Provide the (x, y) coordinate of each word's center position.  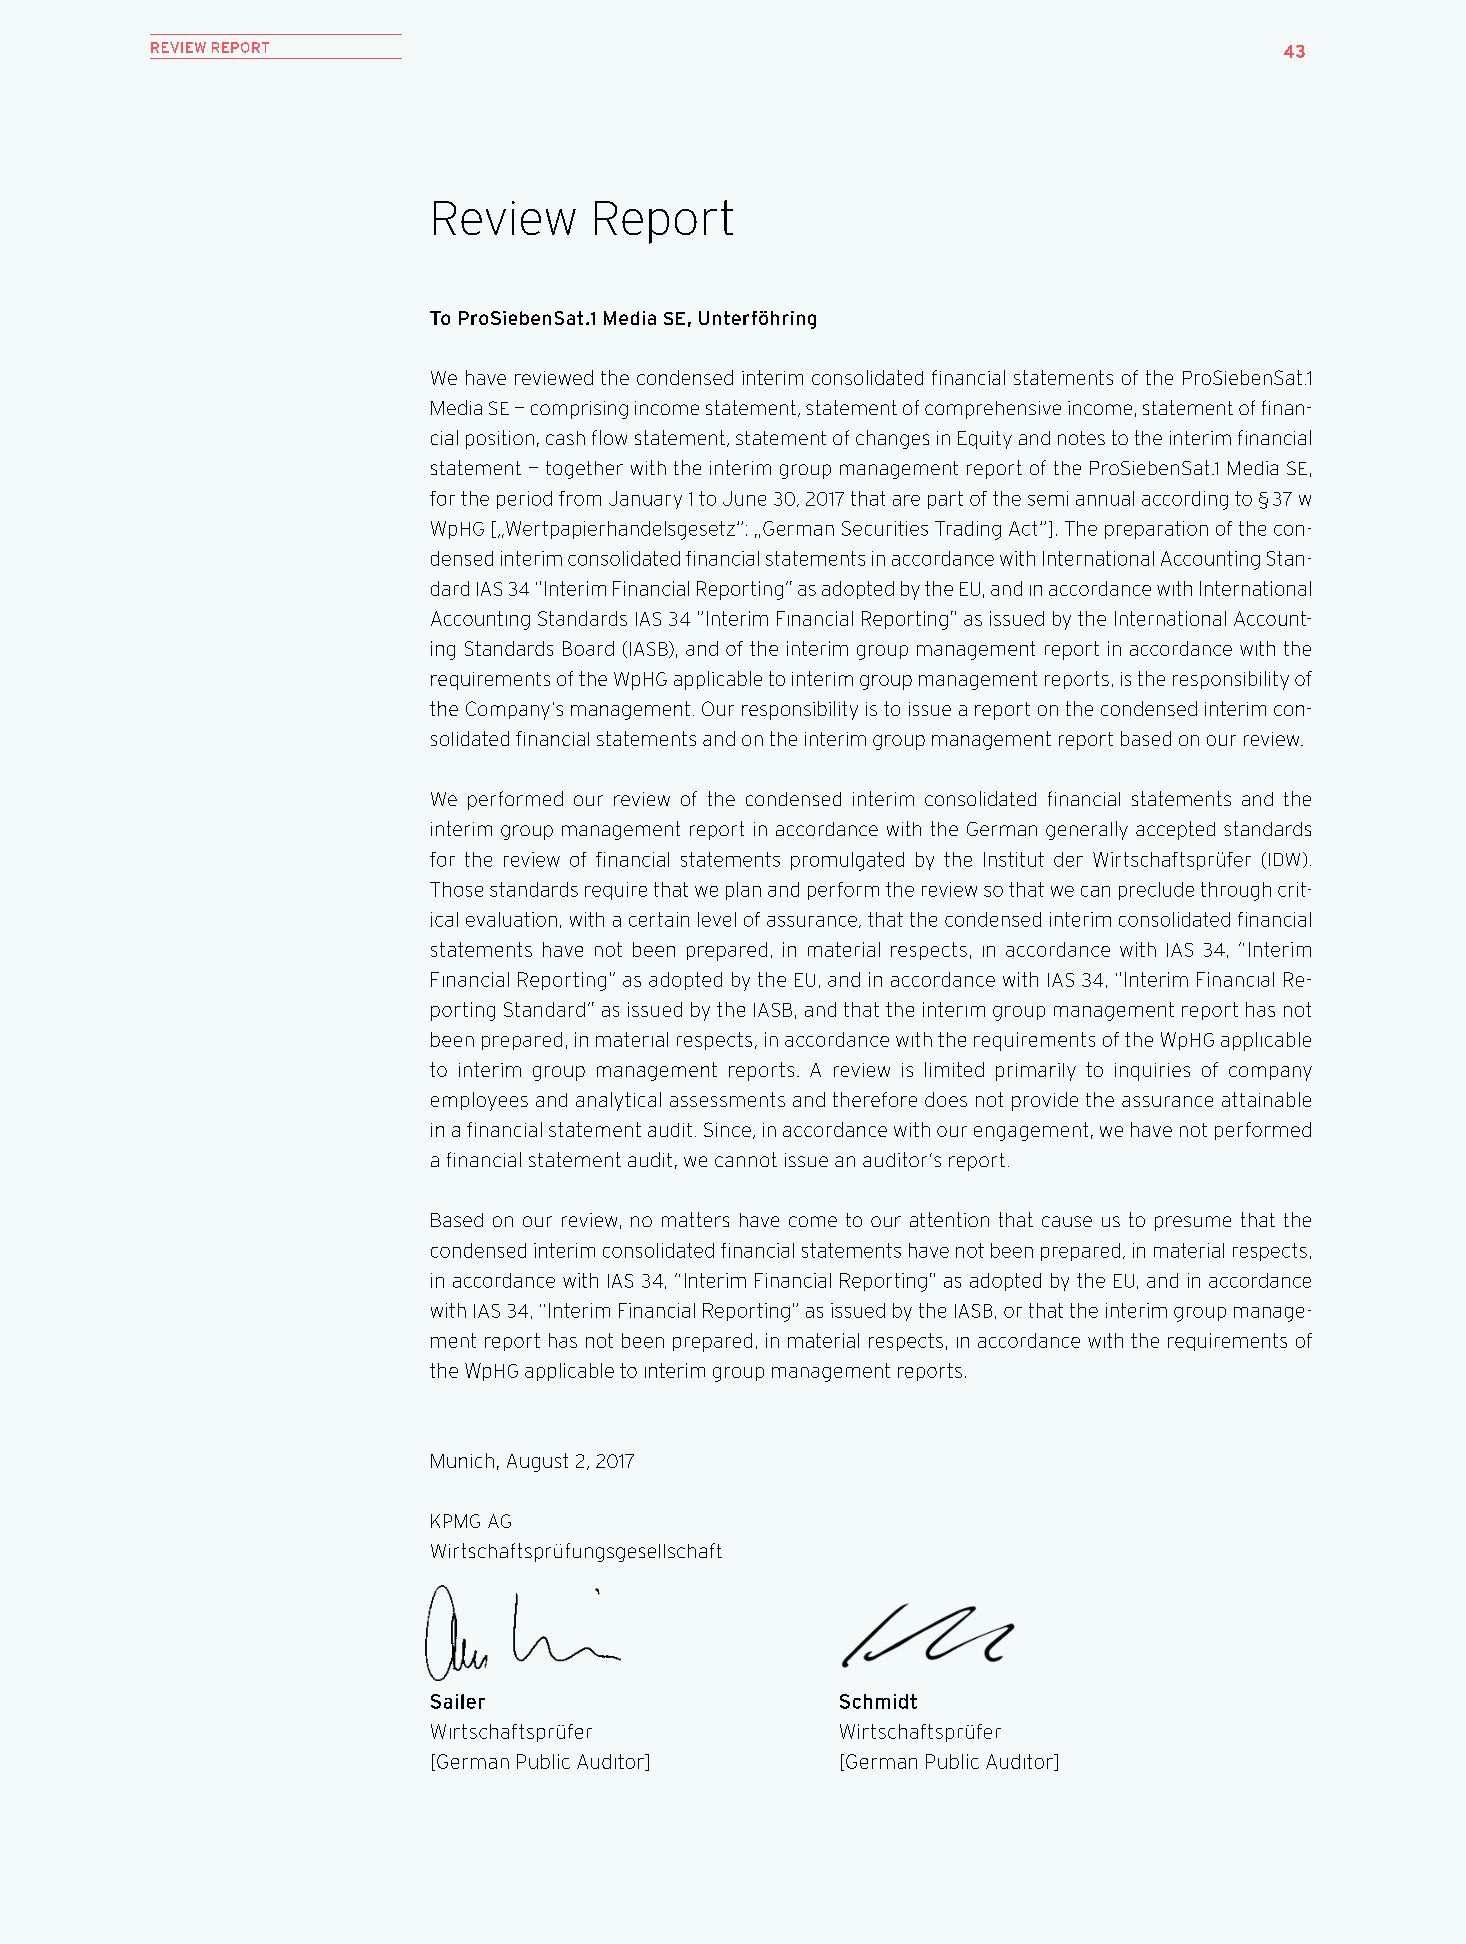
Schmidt (878, 1701)
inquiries (1152, 1072)
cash (565, 438)
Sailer (458, 1701)
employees (479, 1101)
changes (892, 439)
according (1185, 500)
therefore (875, 1099)
